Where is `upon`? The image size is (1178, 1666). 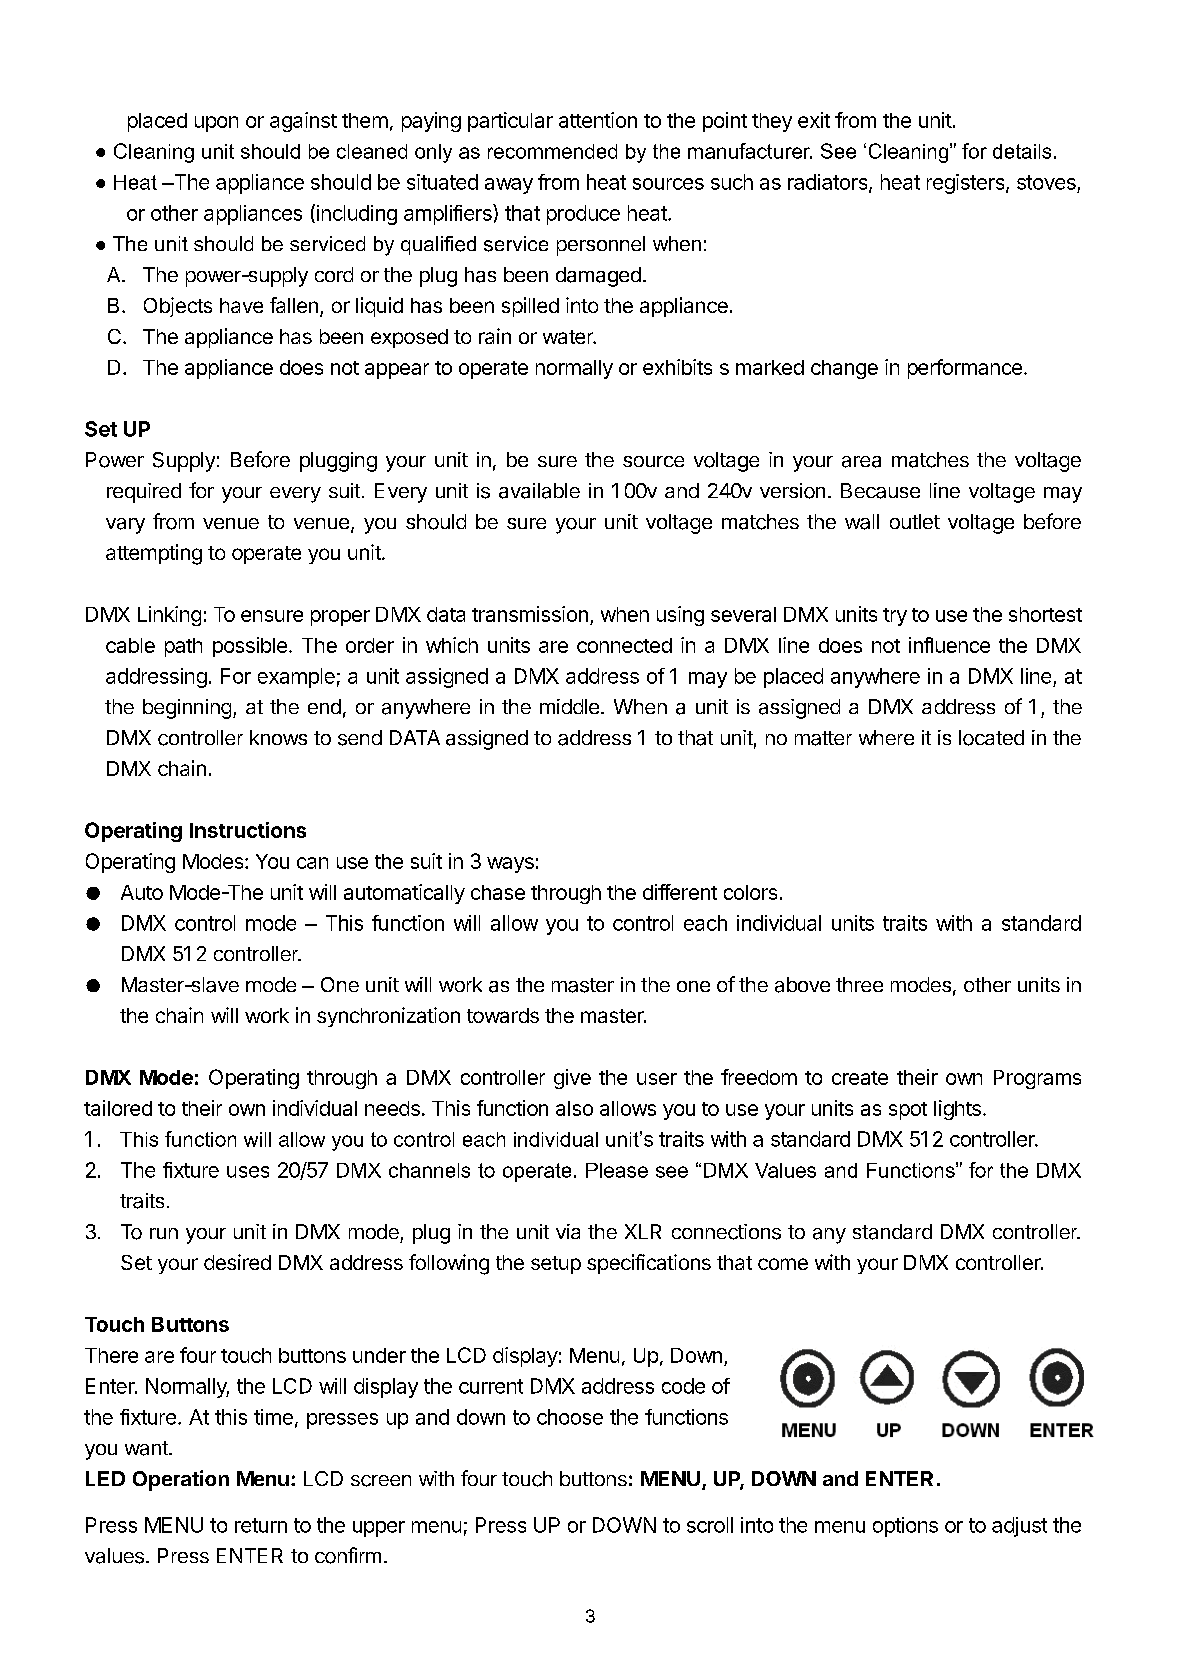 upon is located at coordinates (216, 124).
